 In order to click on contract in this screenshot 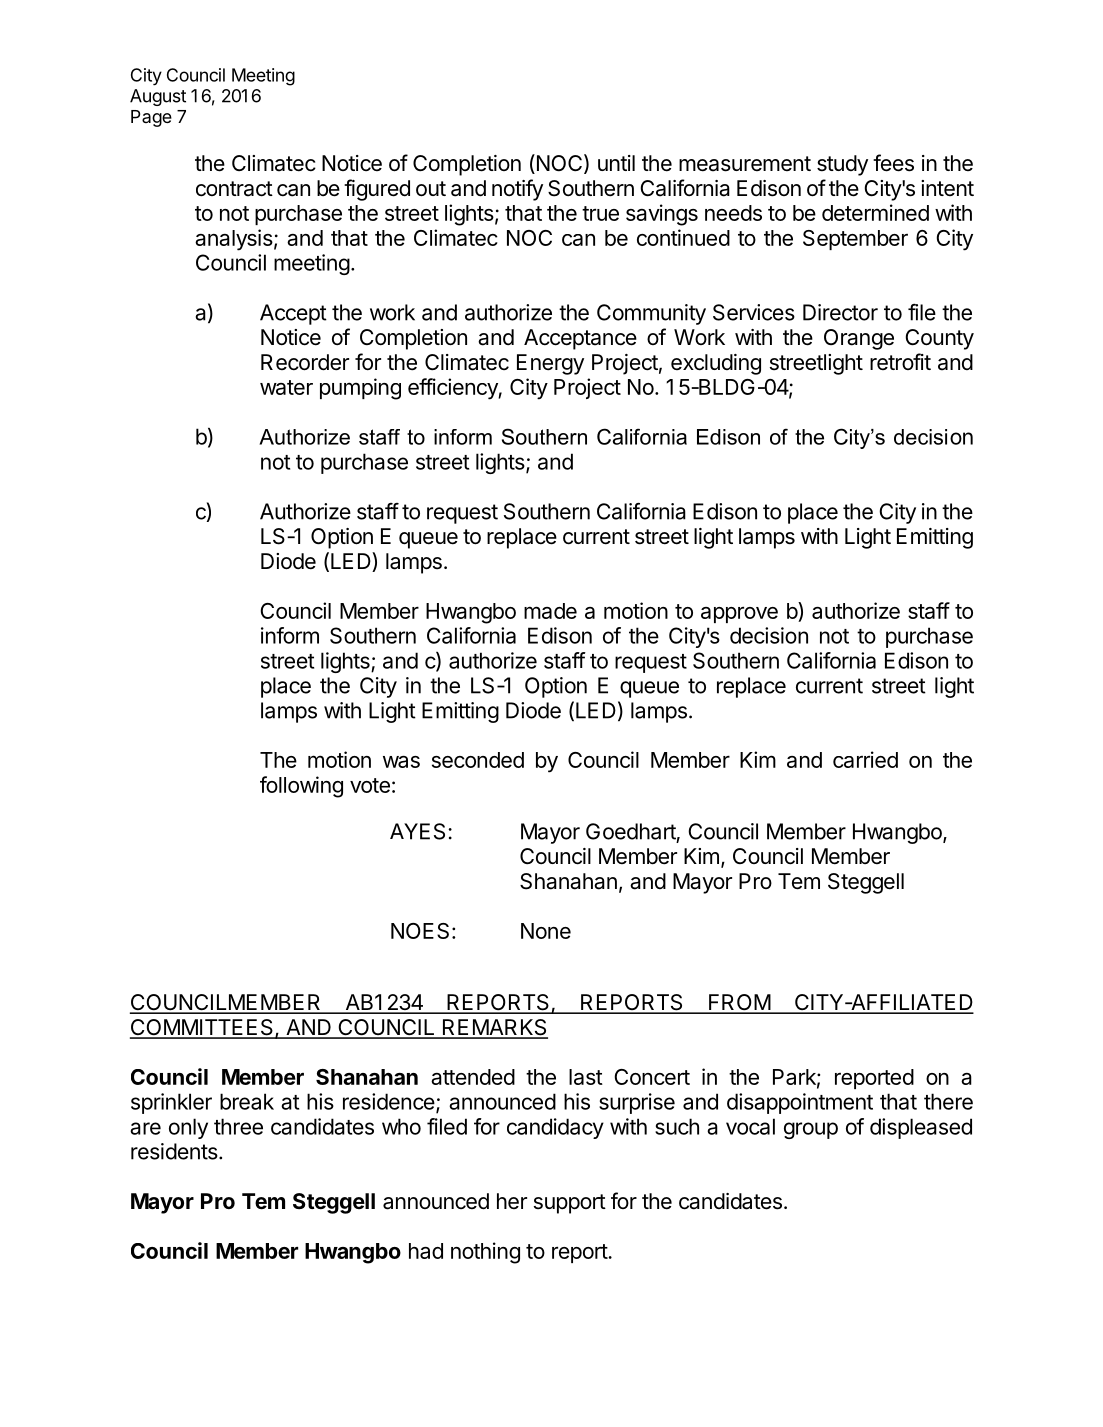, I will do `click(234, 189)`.
